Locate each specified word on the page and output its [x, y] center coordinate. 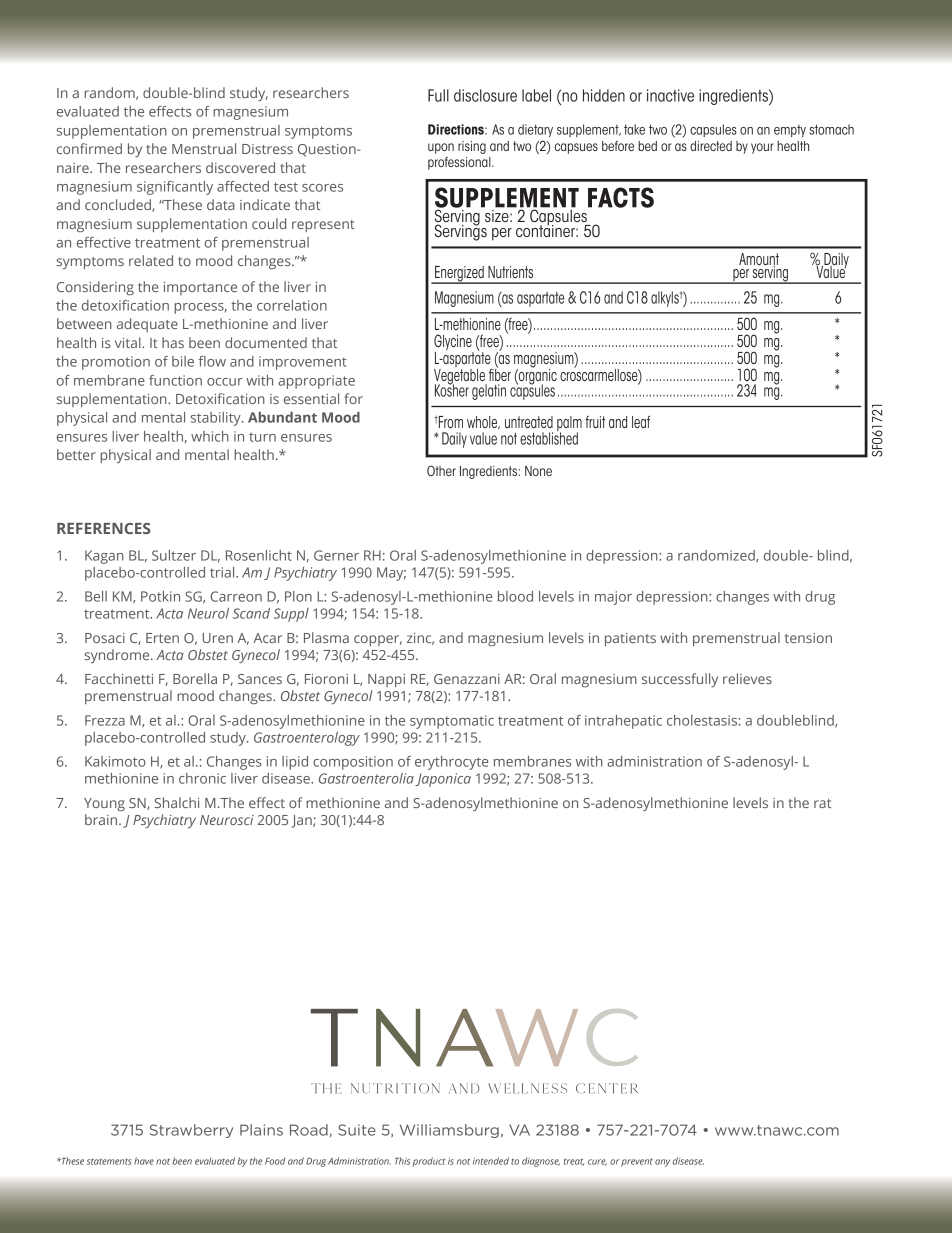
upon [441, 148]
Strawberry [191, 1131]
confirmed [89, 148]
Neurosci [227, 820]
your [762, 148]
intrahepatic [623, 722]
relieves [747, 678]
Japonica [443, 780]
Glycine [454, 343]
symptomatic [452, 722]
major [613, 598]
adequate [147, 325]
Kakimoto [115, 761]
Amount [759, 260]
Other [441, 470]
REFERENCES [103, 528]
